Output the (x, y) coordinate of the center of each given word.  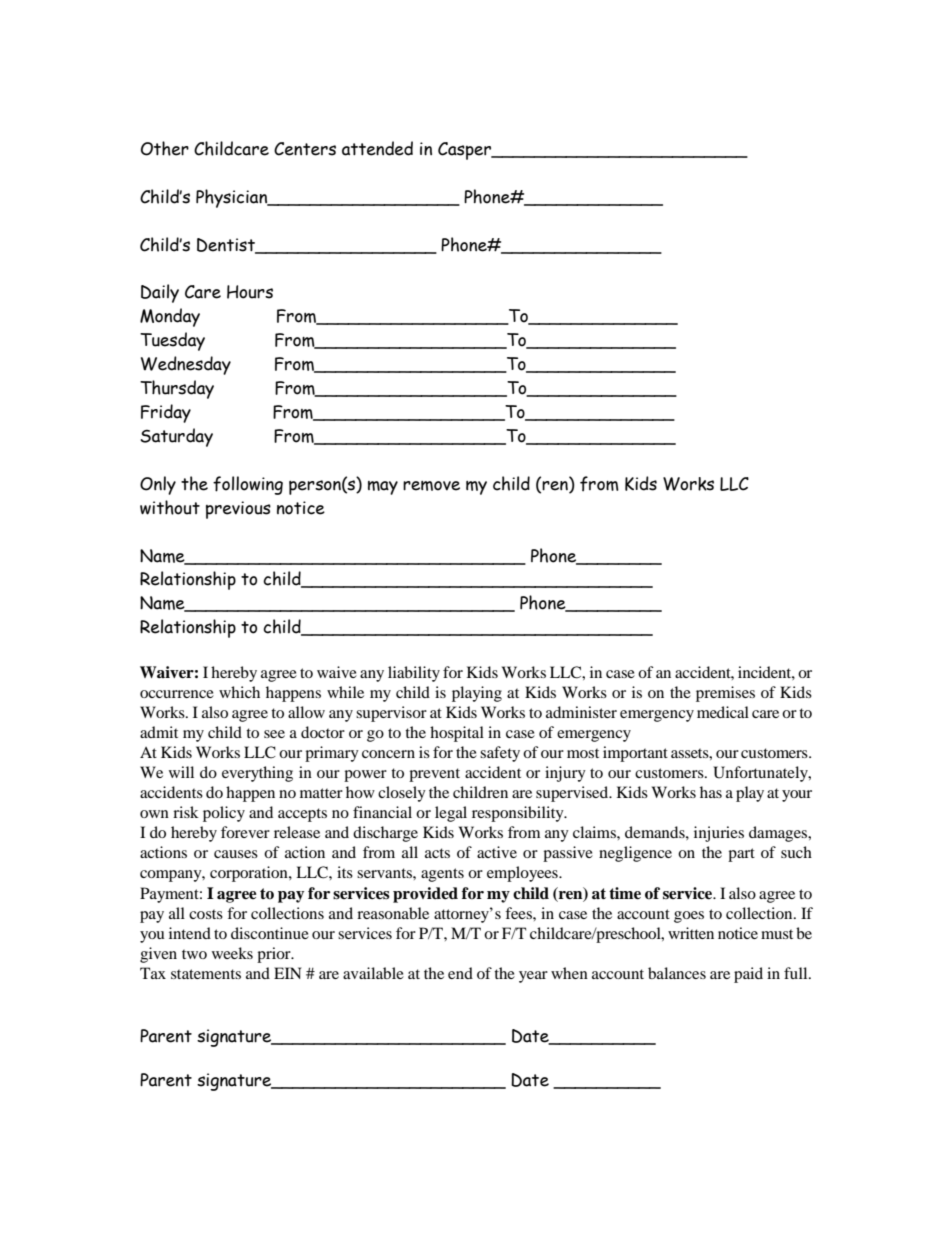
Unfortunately (761, 774)
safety (500, 754)
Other (165, 148)
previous (238, 510)
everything (257, 774)
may (383, 488)
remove (431, 486)
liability (414, 674)
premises (725, 694)
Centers (305, 149)
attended (377, 148)
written (691, 933)
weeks (232, 953)
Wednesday (186, 365)
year (533, 977)
